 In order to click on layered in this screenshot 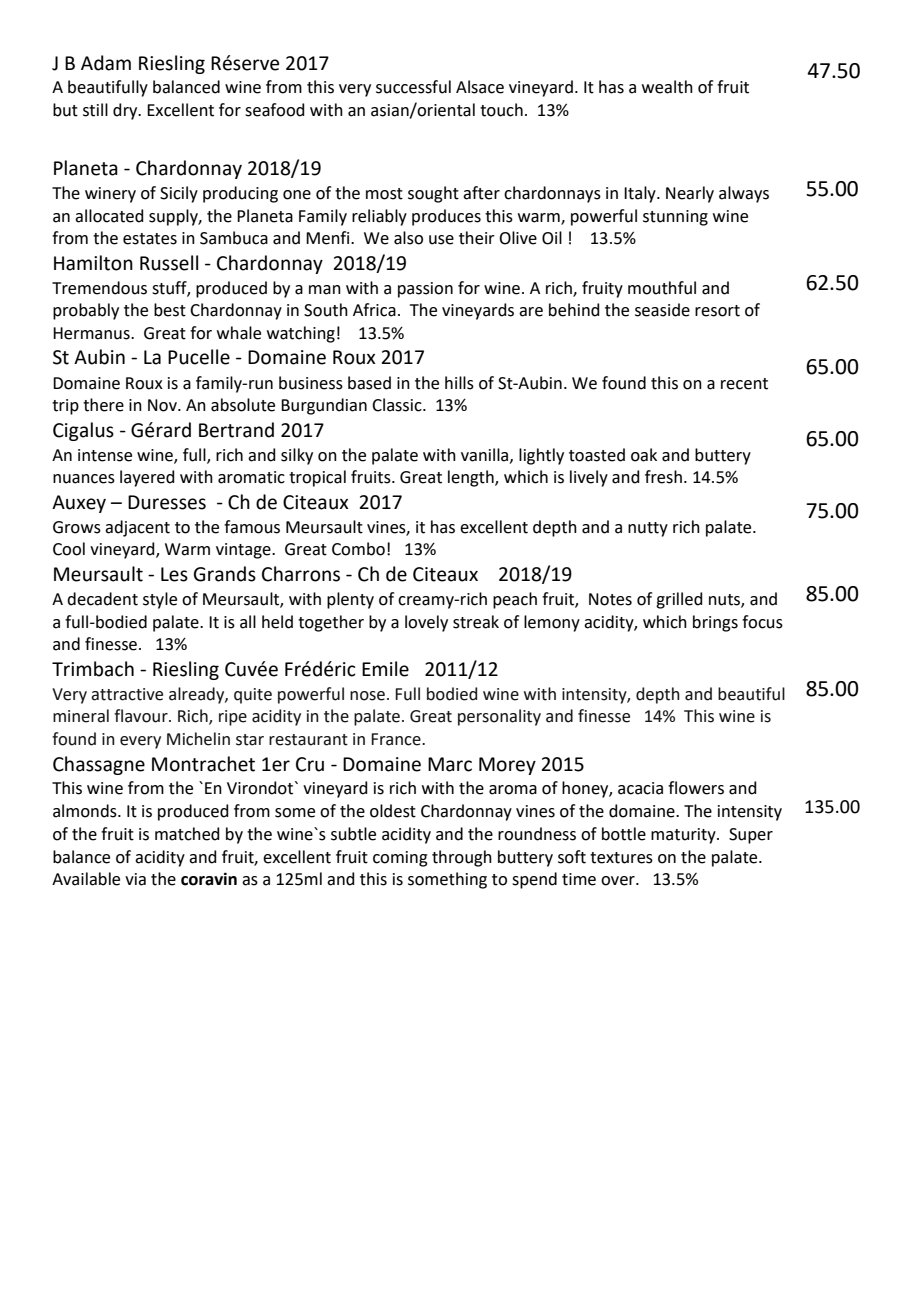, I will do `click(147, 478)`.
